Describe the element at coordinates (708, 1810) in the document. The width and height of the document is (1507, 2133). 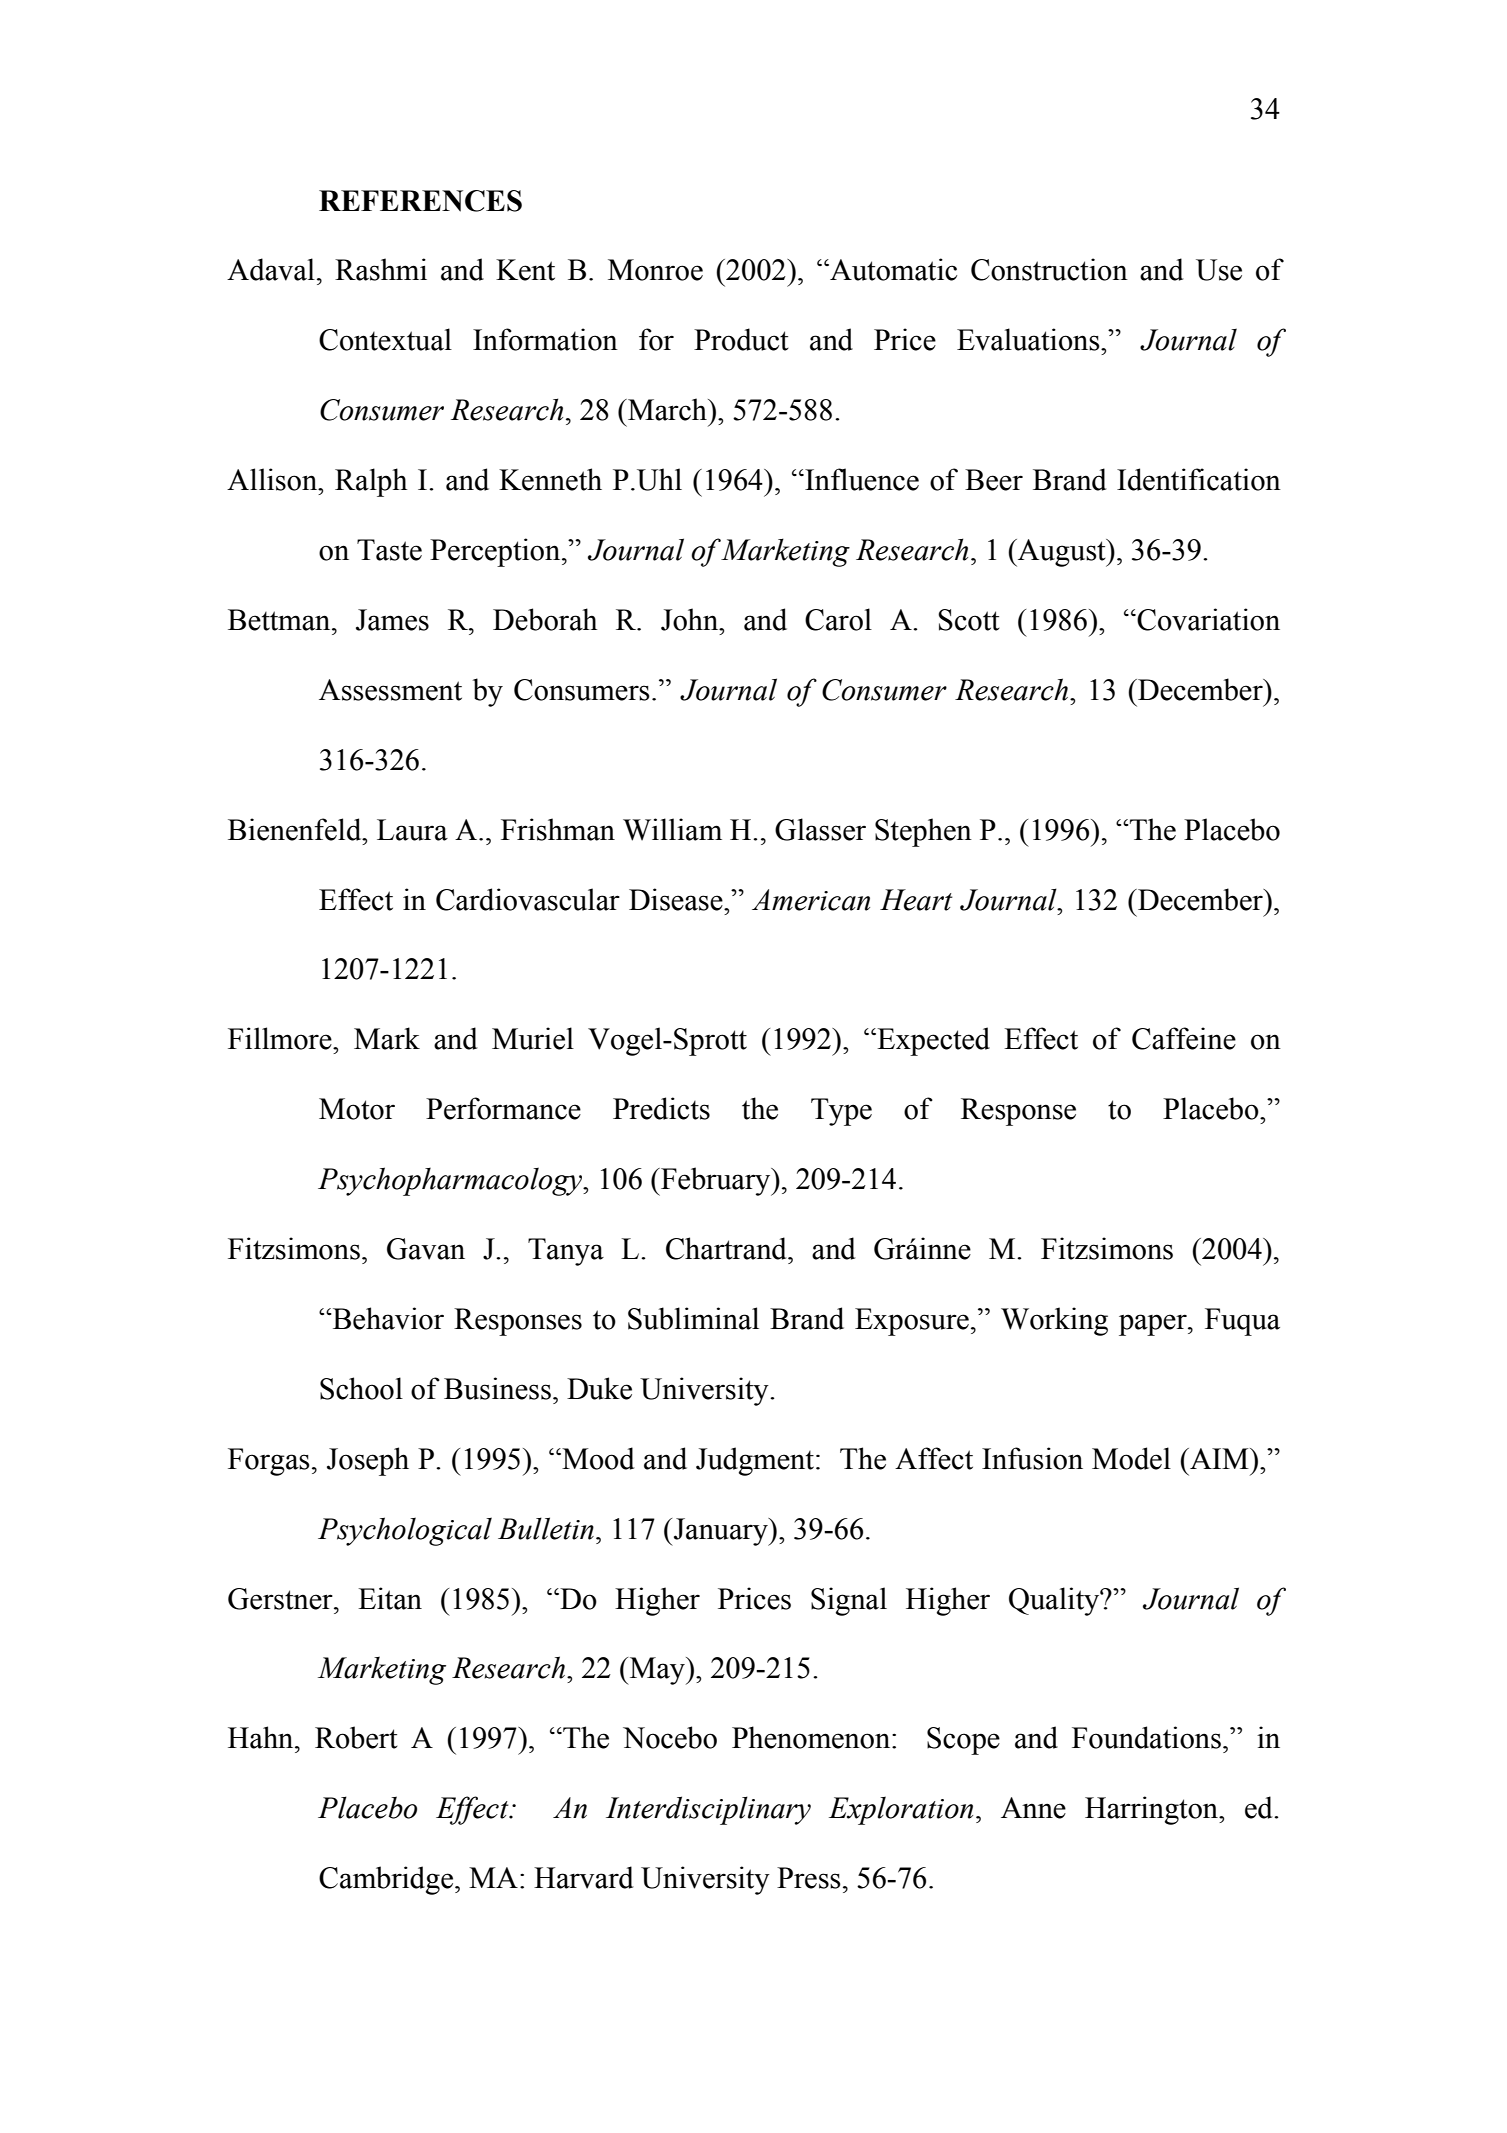
I see `Interdisciplinary` at that location.
